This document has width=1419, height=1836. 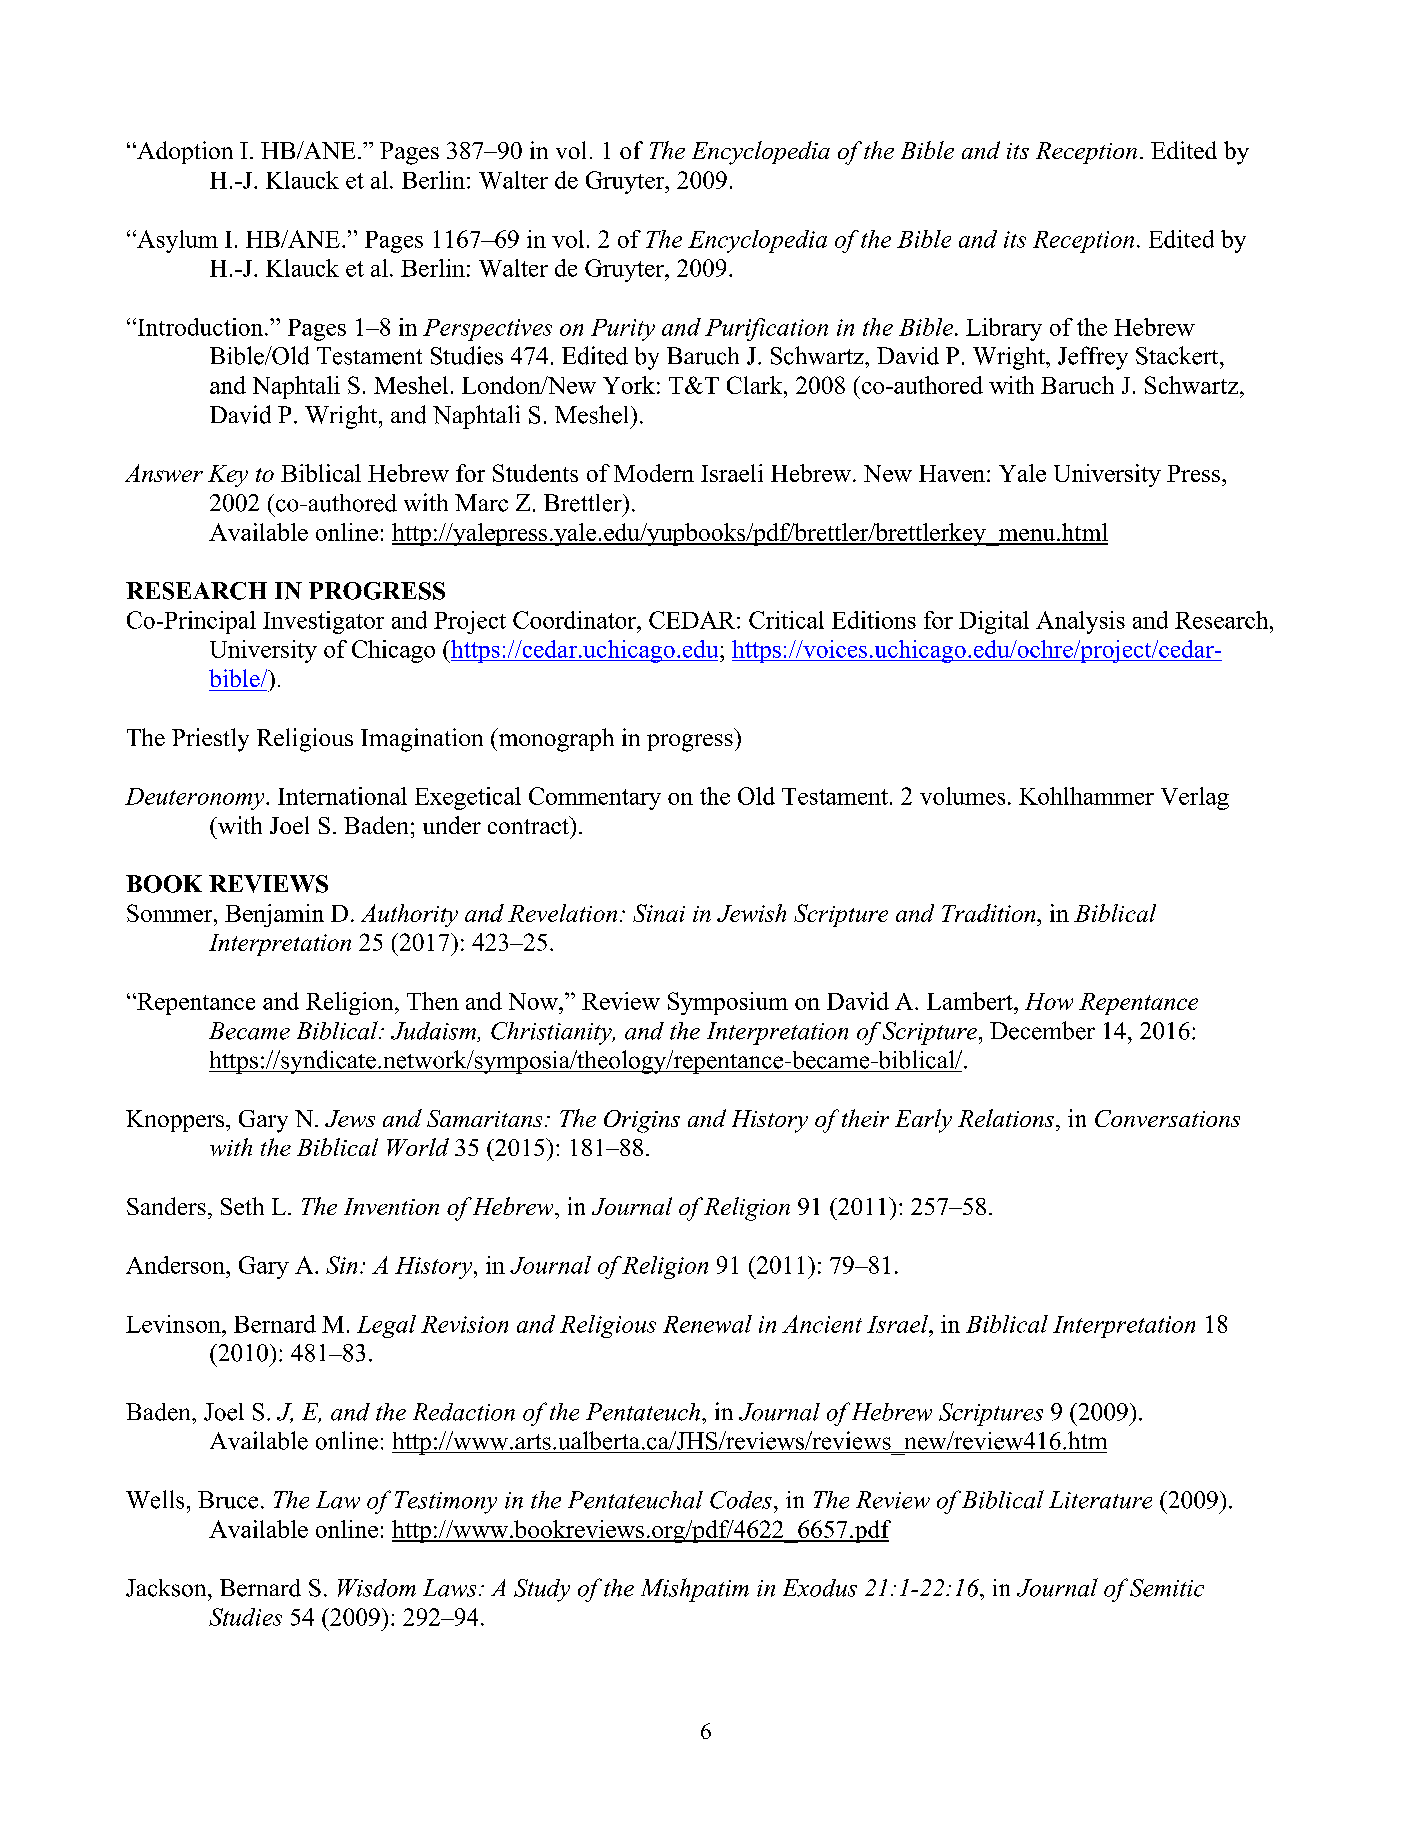 What do you see at coordinates (228, 1500) in the document?
I see `Bruce` at bounding box center [228, 1500].
